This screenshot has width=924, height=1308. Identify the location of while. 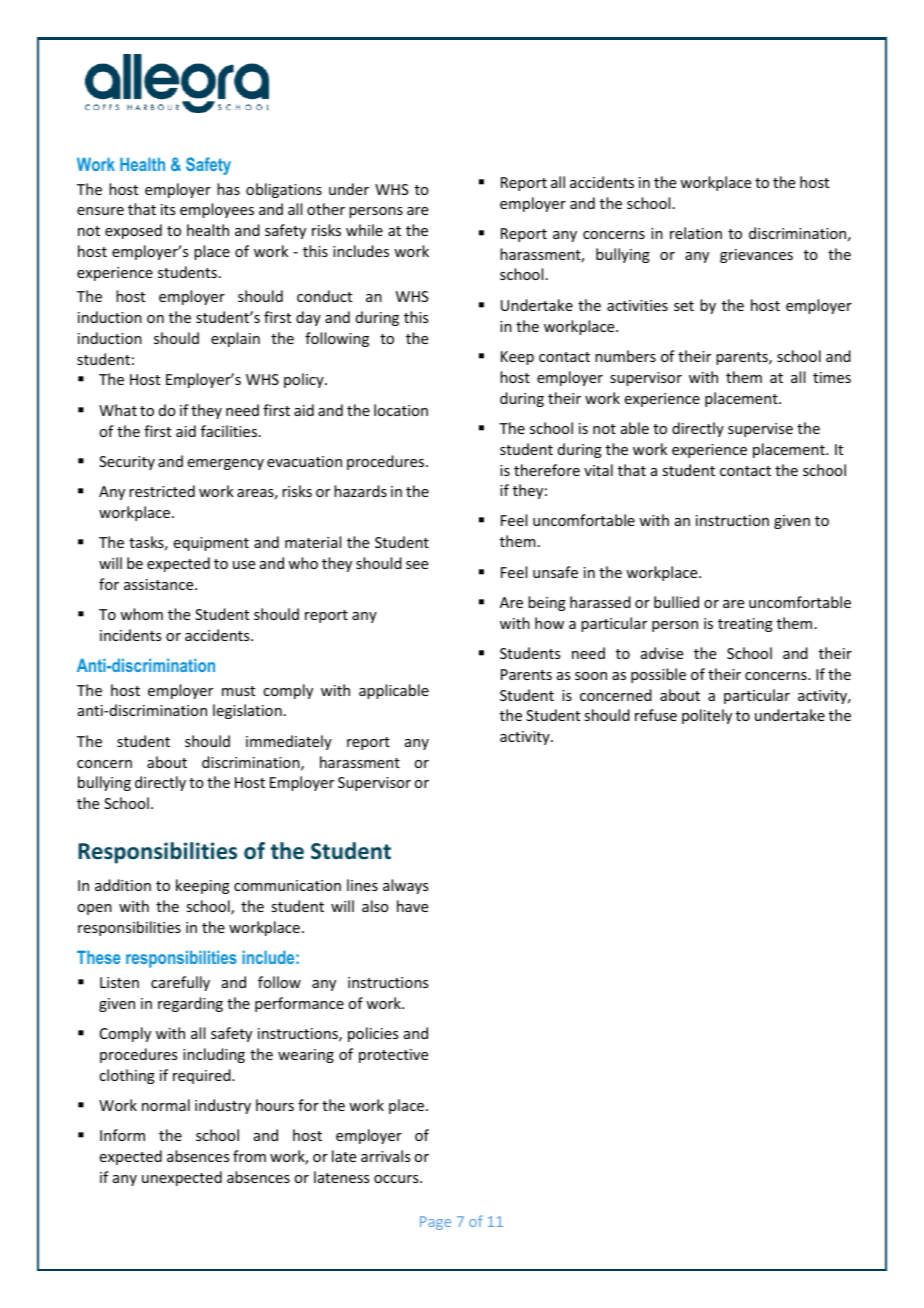
(364, 230).
